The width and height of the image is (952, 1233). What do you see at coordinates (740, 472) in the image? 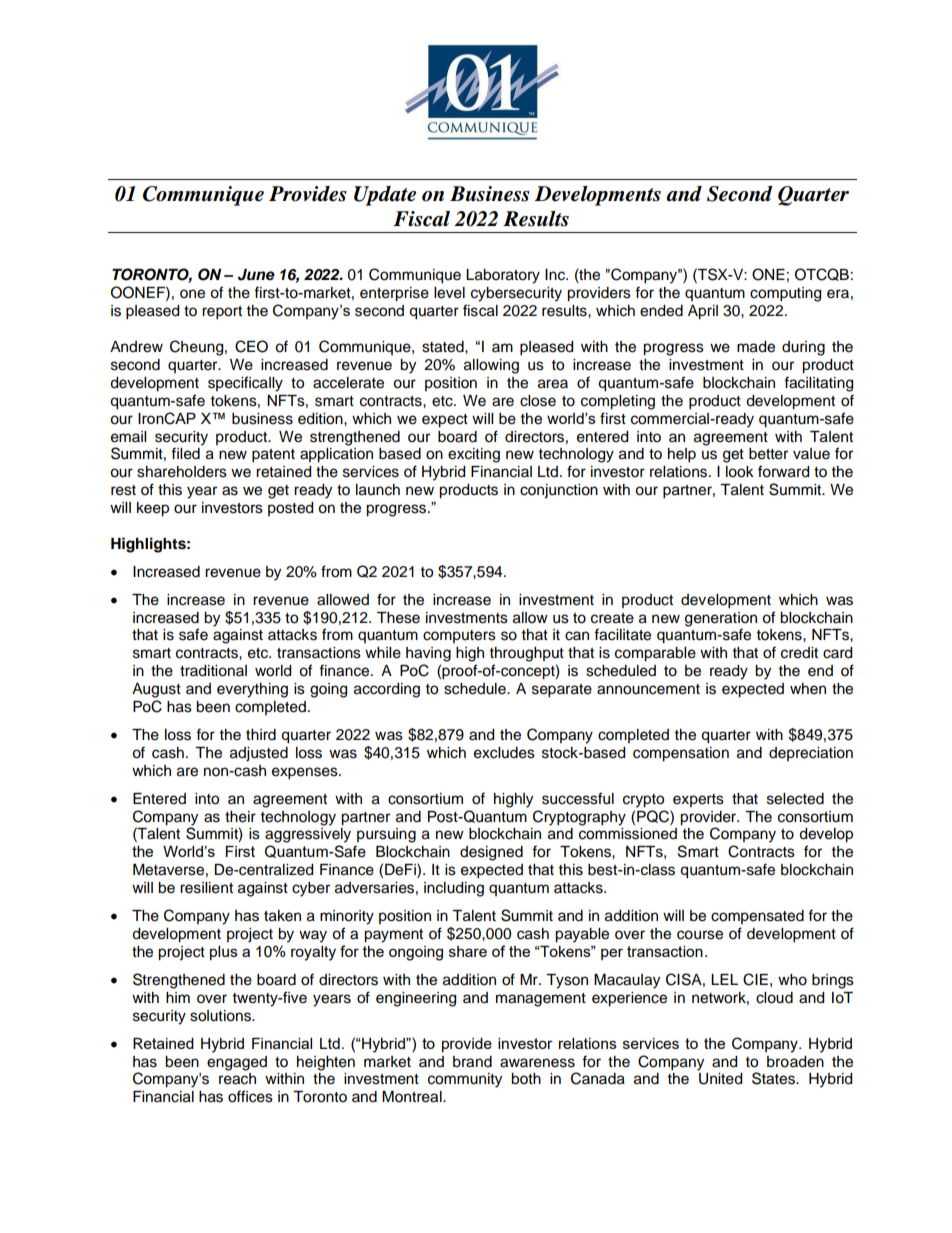
I see `look` at bounding box center [740, 472].
